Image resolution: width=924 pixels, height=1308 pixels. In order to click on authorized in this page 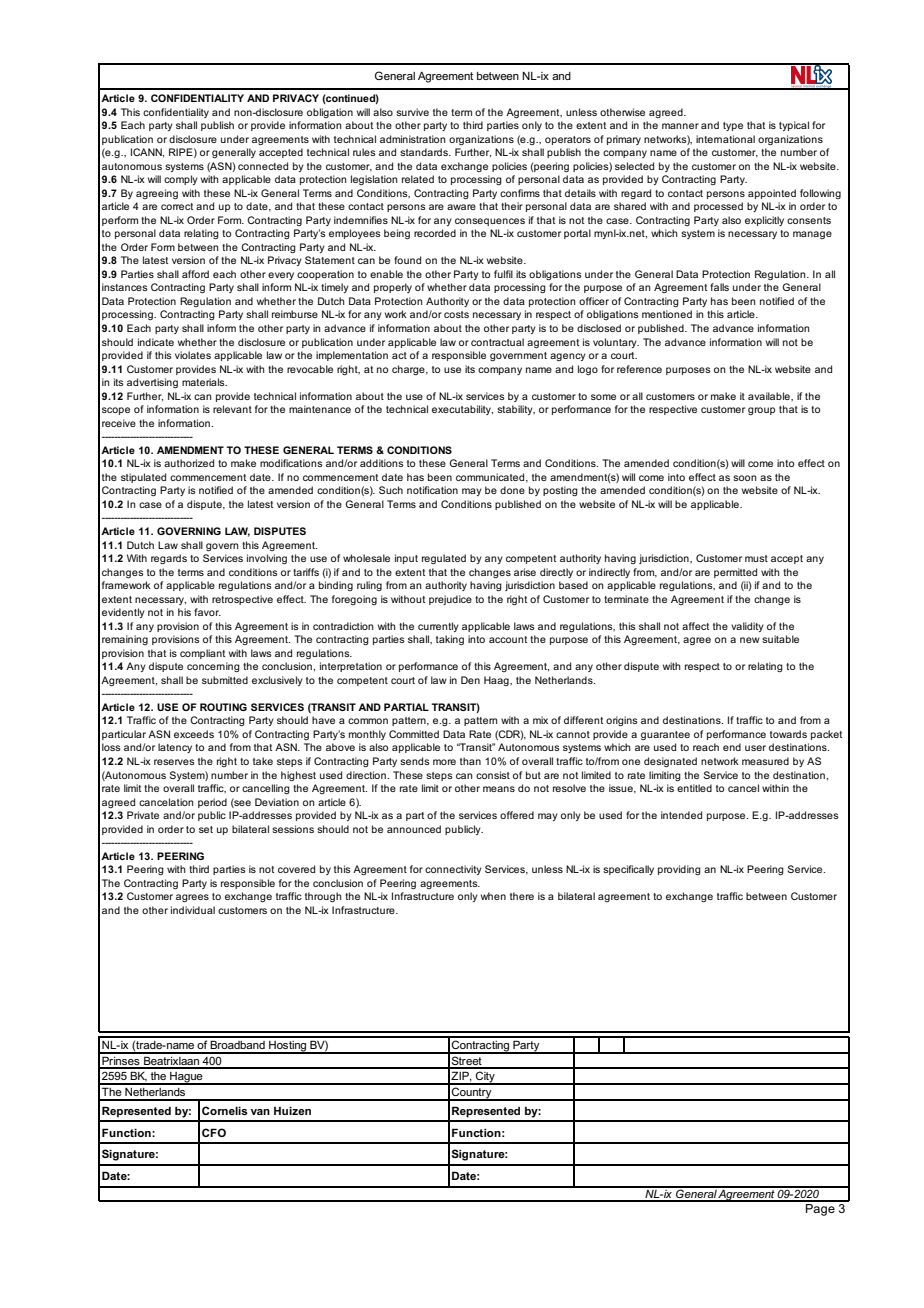, I will do `click(189, 463)`.
